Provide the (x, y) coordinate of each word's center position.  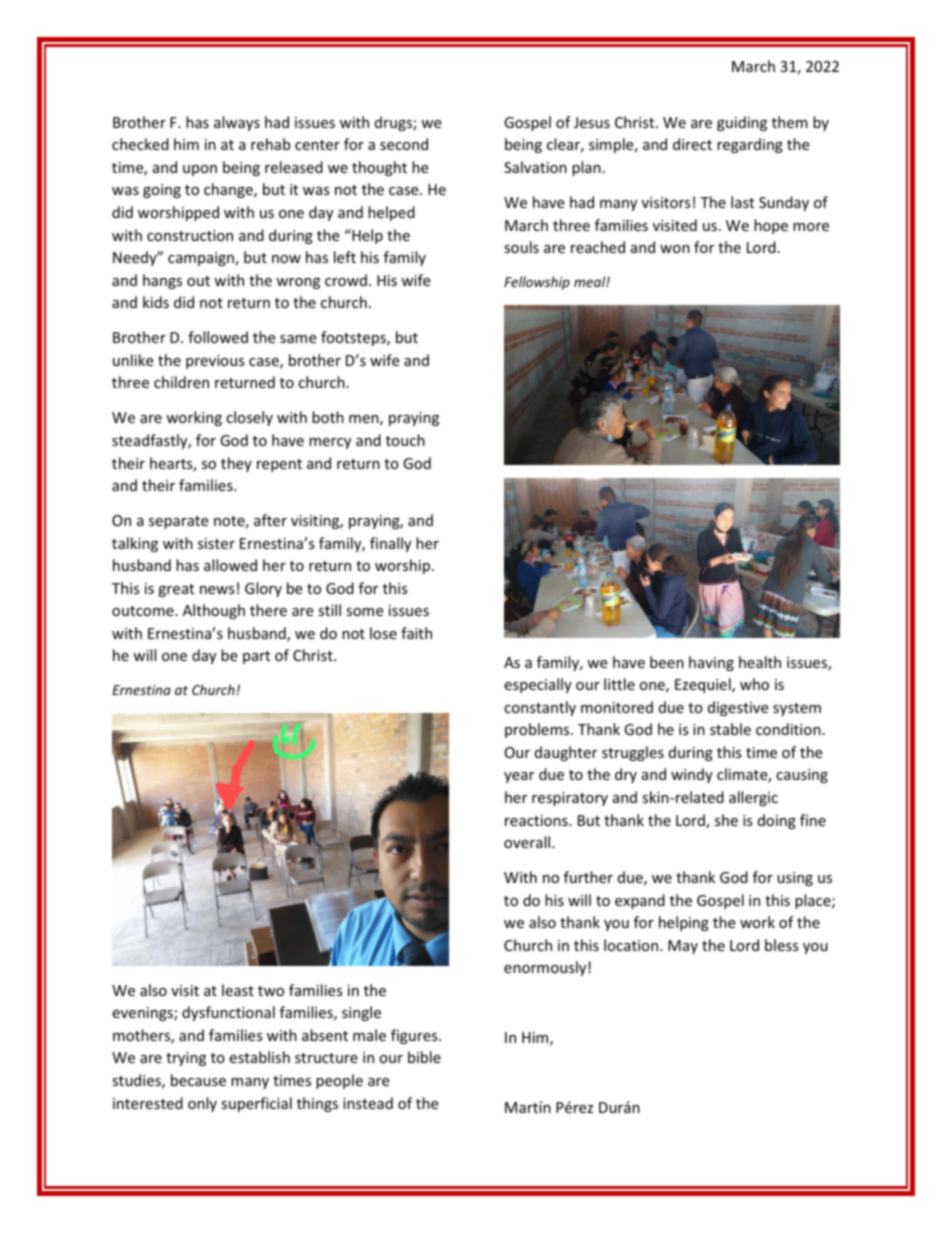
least (238, 990)
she (726, 820)
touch (405, 440)
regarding (750, 145)
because (198, 1080)
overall (528, 842)
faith (416, 633)
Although (214, 611)
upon (200, 170)
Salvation (535, 167)
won (675, 249)
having (711, 663)
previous (215, 362)
